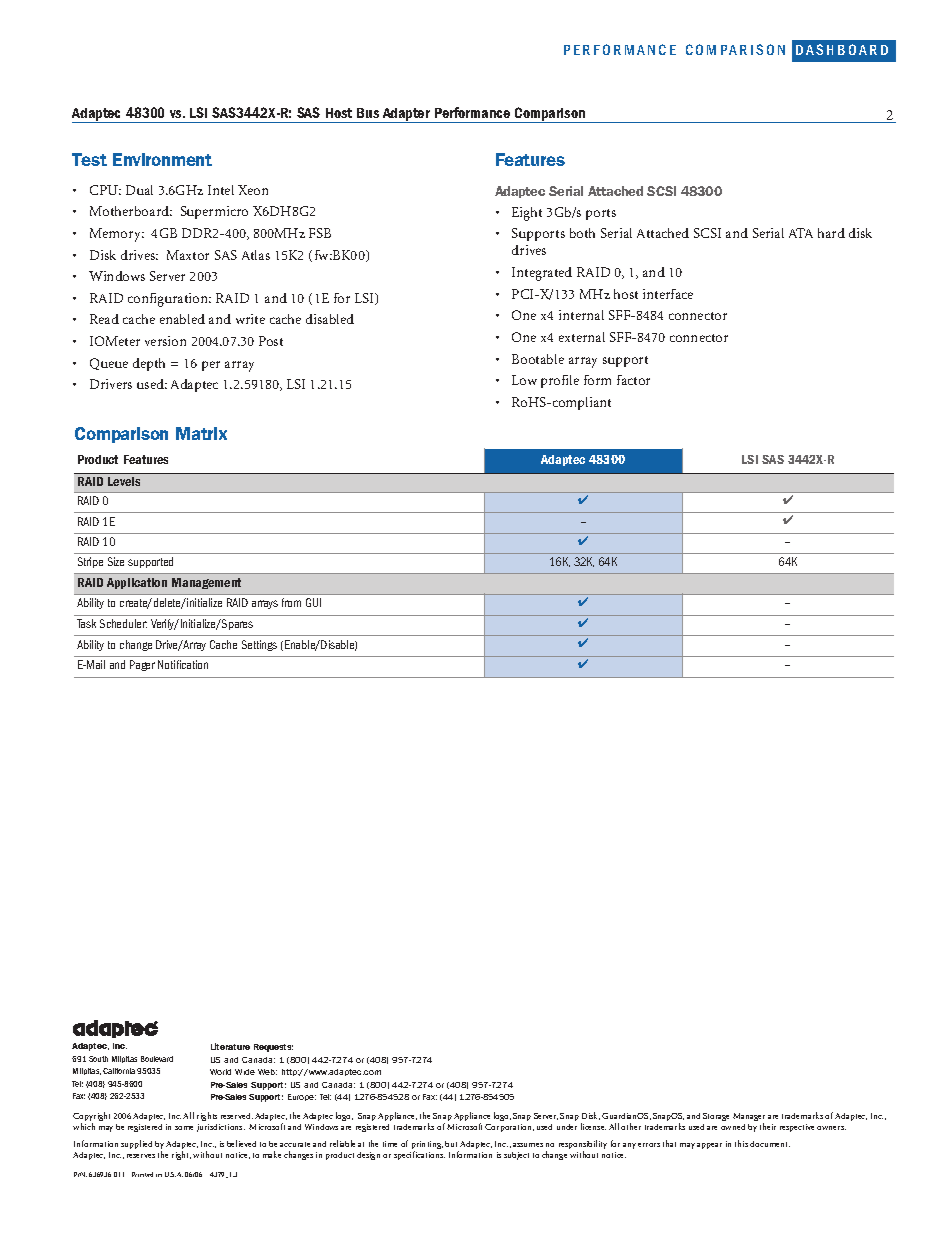 The image size is (952, 1233). What do you see at coordinates (184, 1128) in the screenshot?
I see `some` at bounding box center [184, 1128].
